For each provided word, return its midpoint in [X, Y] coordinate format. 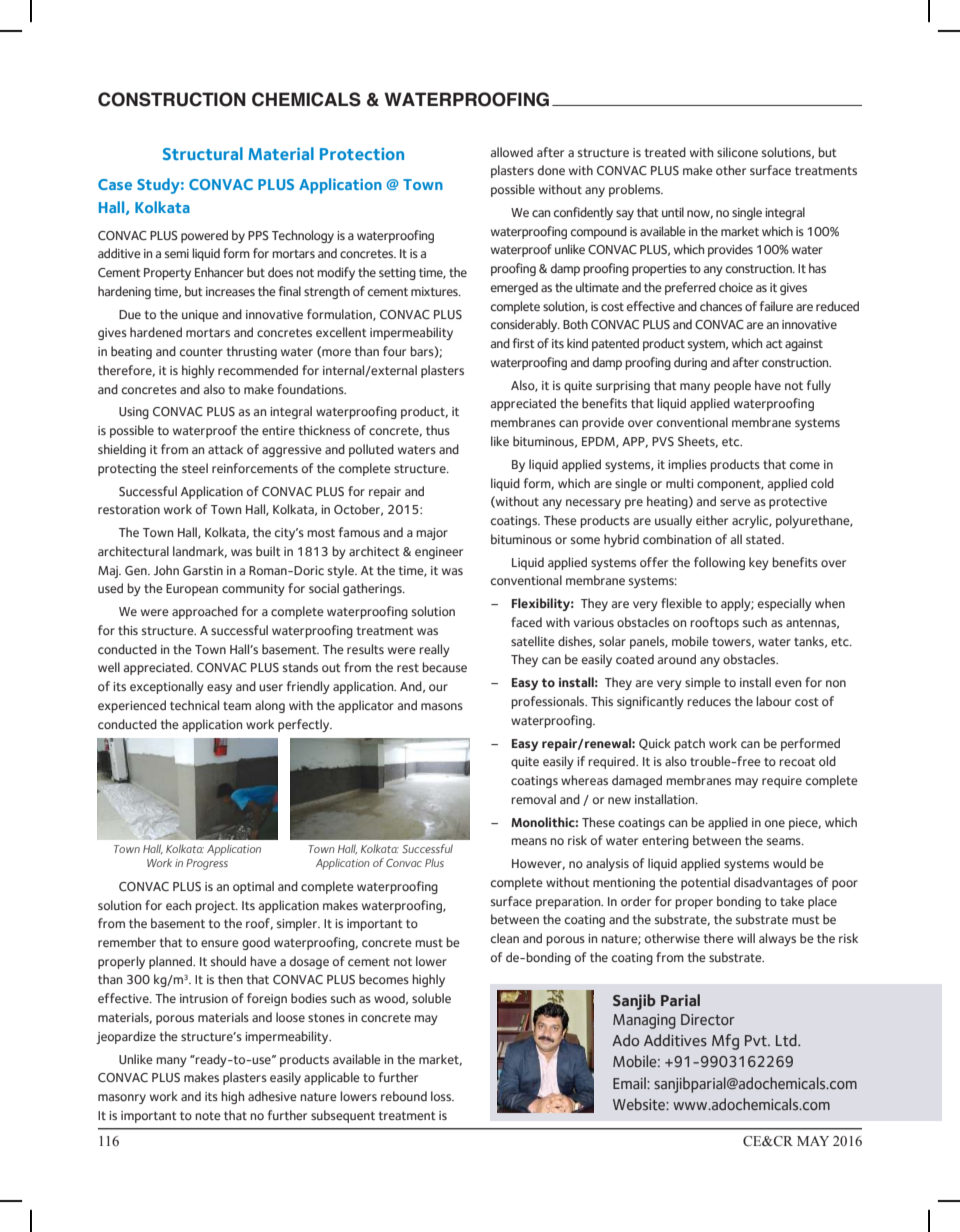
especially [785, 604]
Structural [203, 153]
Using [134, 413]
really [434, 650]
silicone [737, 152]
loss [442, 1096]
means [529, 841]
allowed [511, 152]
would [789, 863]
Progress [207, 864]
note [208, 1116]
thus [438, 430]
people [732, 386]
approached [205, 612]
